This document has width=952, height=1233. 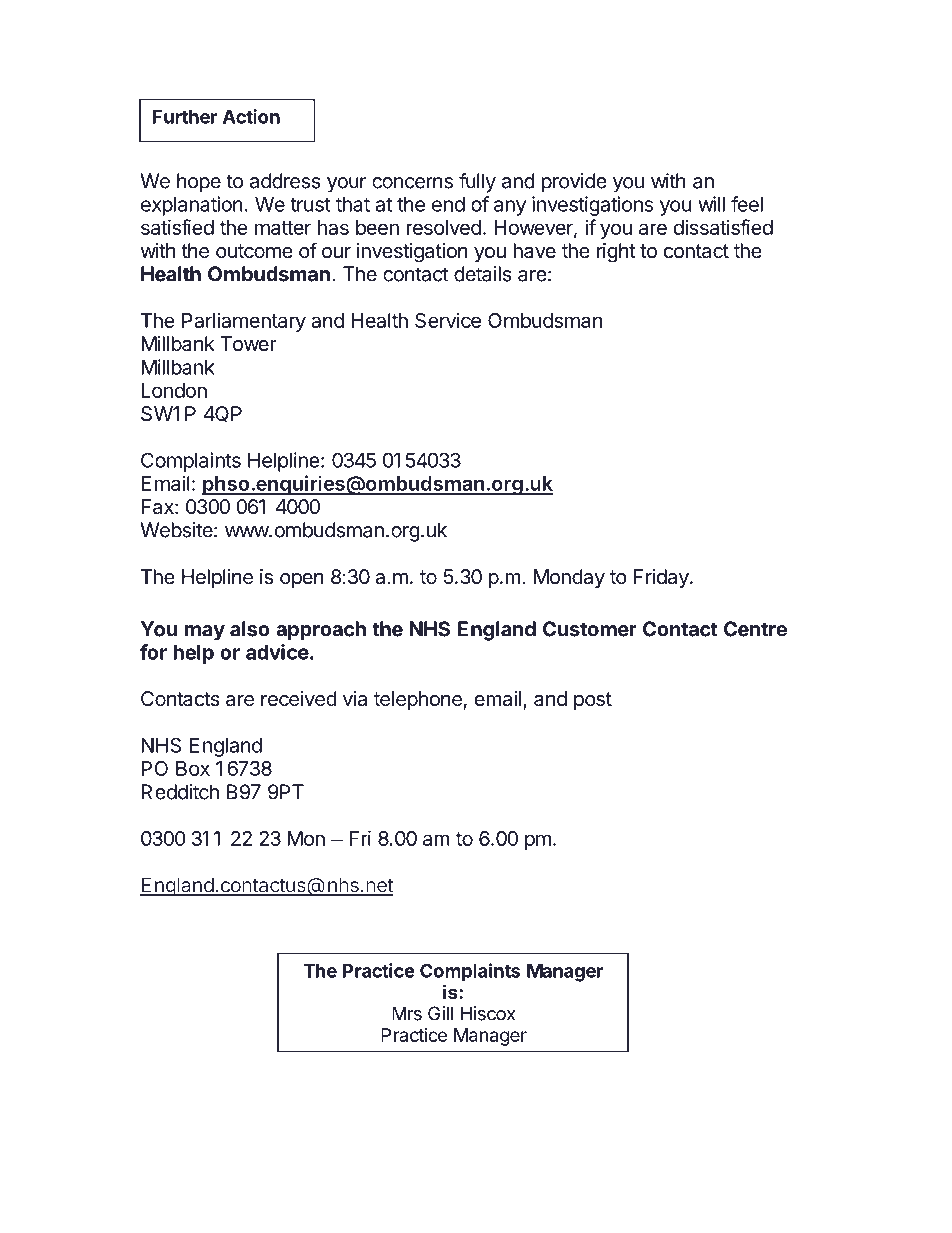 I want to click on will, so click(x=711, y=204).
